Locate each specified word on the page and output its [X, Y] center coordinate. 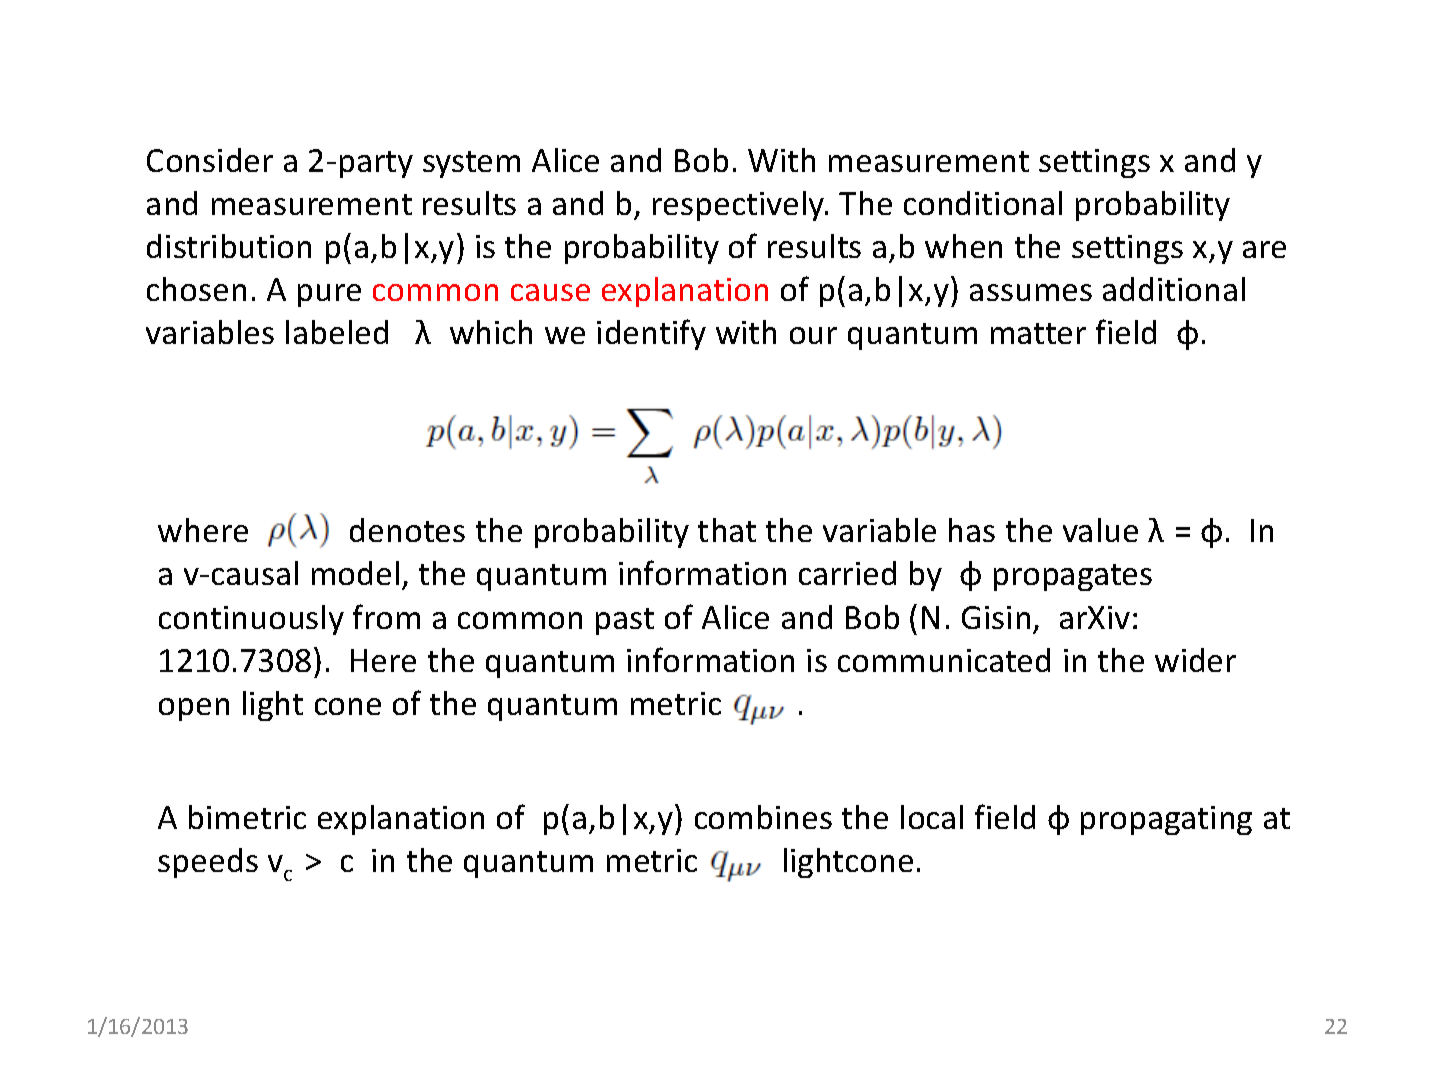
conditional [983, 203]
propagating [1166, 820]
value [1100, 530]
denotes [407, 530]
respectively [740, 206]
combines [763, 817]
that [727, 530]
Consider [210, 160]
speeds [208, 863]
